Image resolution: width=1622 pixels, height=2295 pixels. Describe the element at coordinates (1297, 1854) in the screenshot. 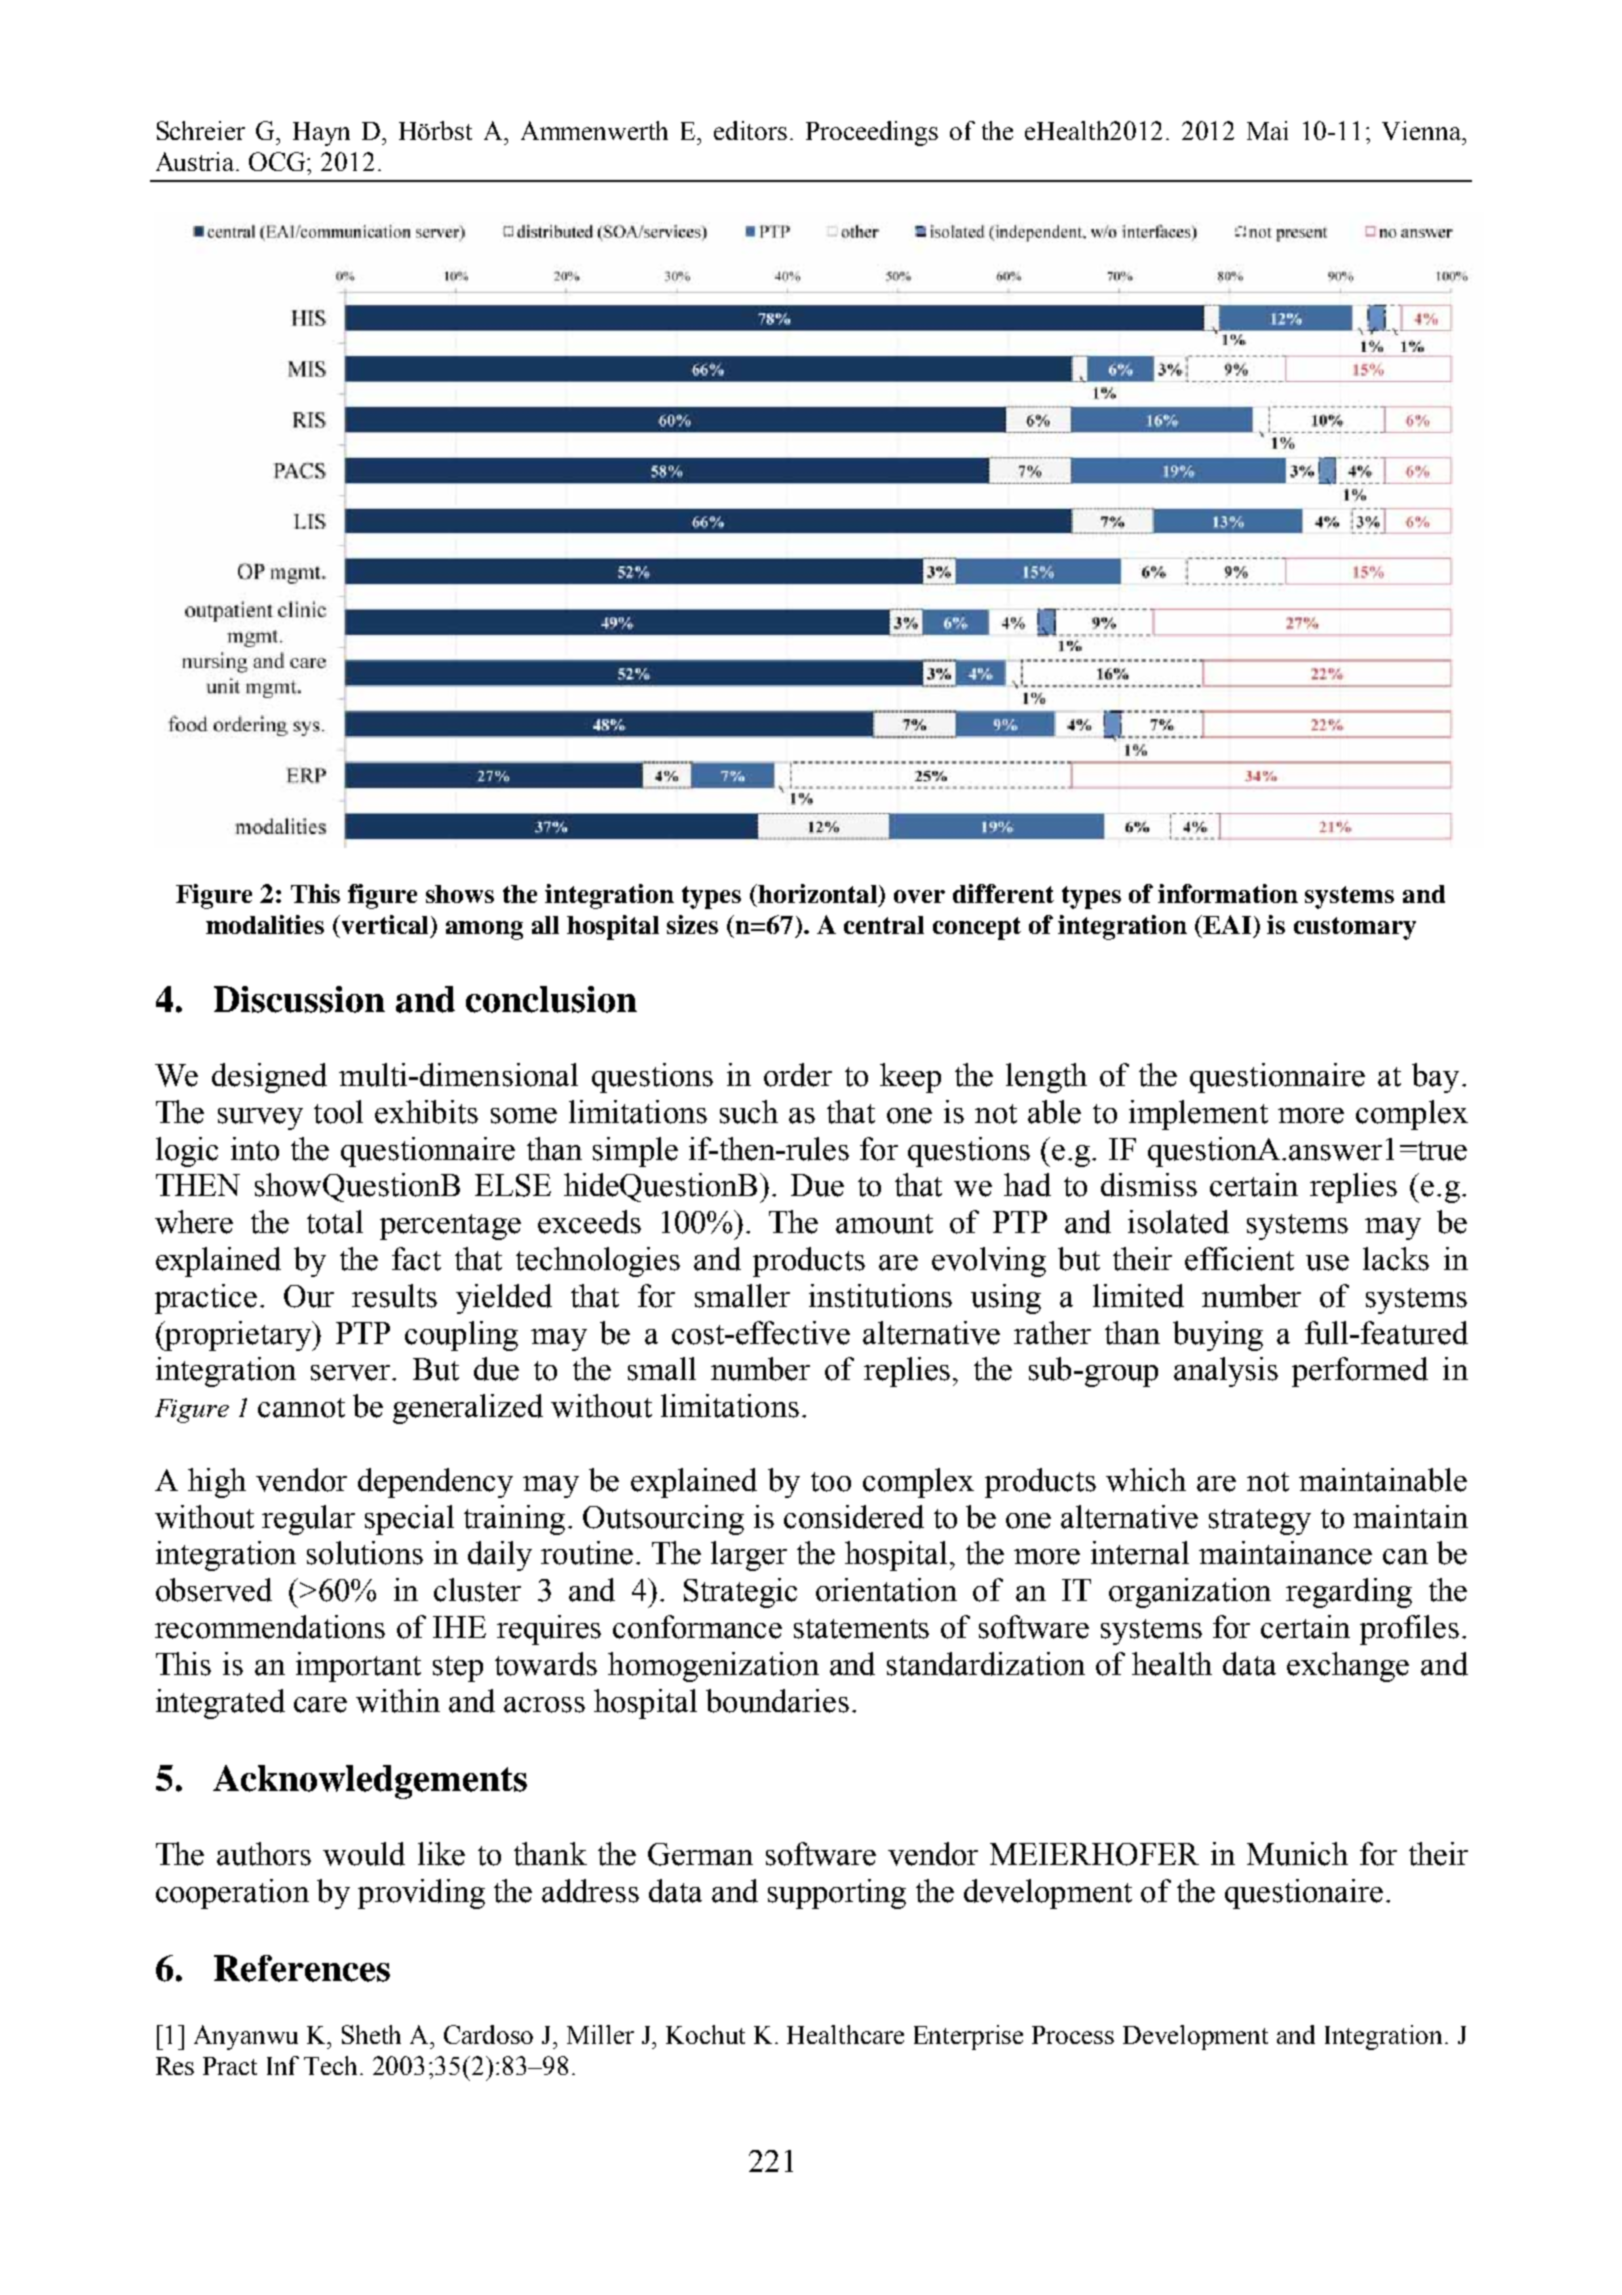

I see `Munich` at that location.
